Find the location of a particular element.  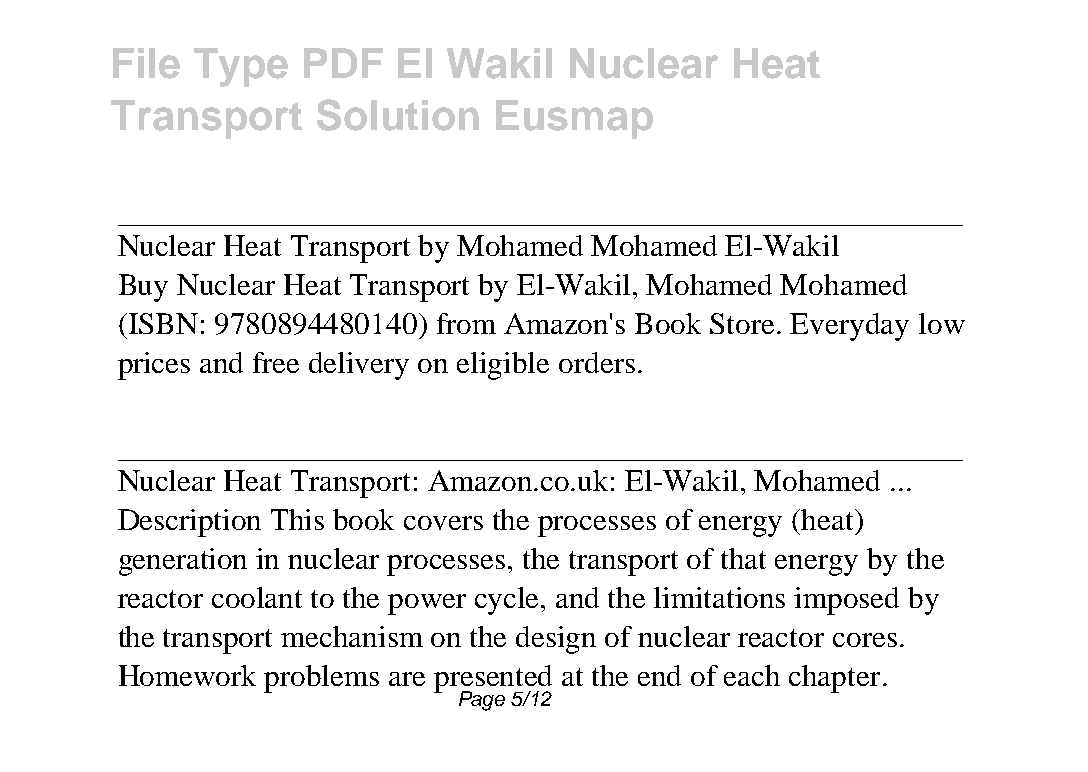

PDF is located at coordinates (343, 63).
